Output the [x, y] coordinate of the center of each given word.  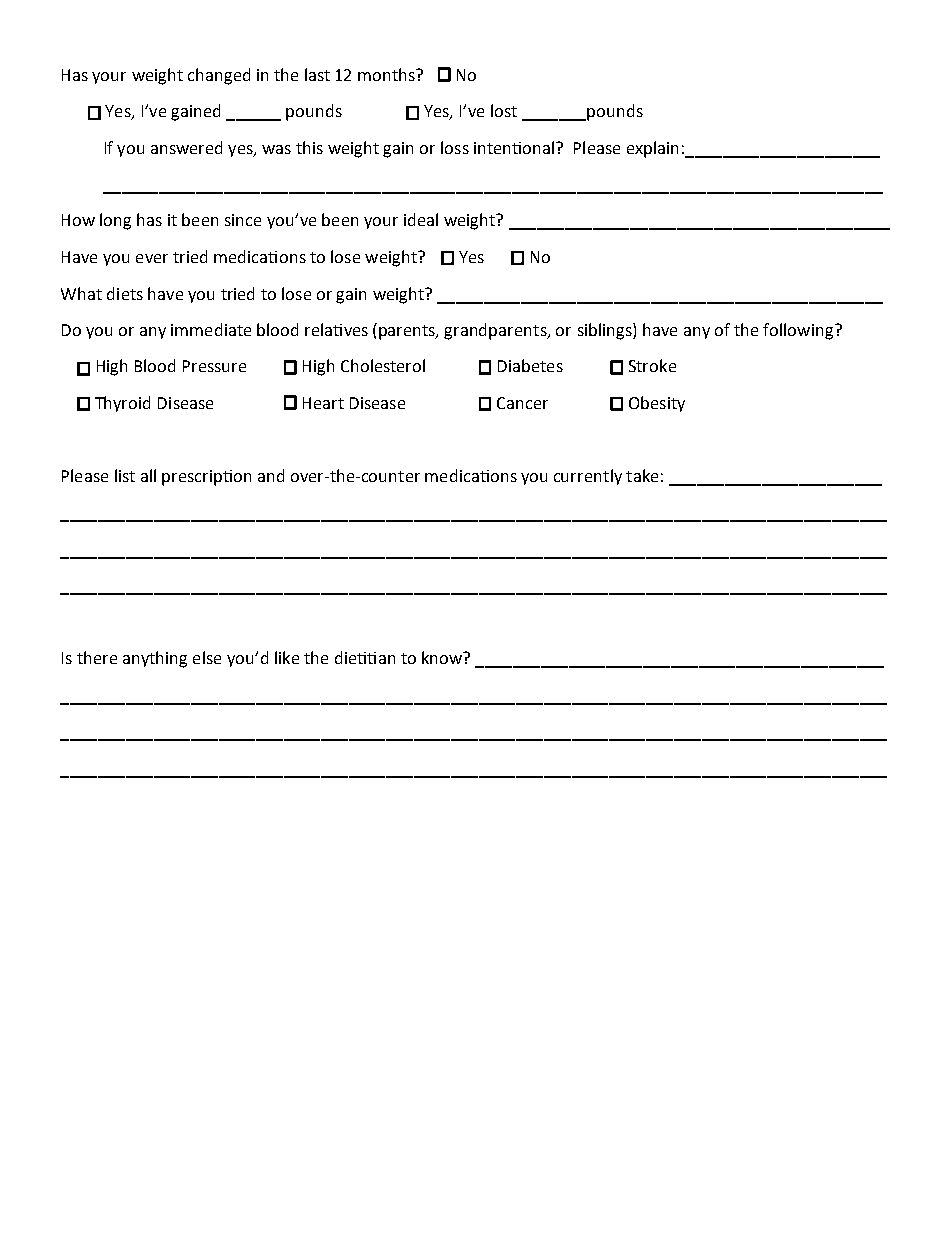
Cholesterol [383, 365]
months [388, 74]
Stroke [652, 365]
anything [155, 659]
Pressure [214, 366]
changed [219, 76]
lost [504, 110]
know [443, 657]
